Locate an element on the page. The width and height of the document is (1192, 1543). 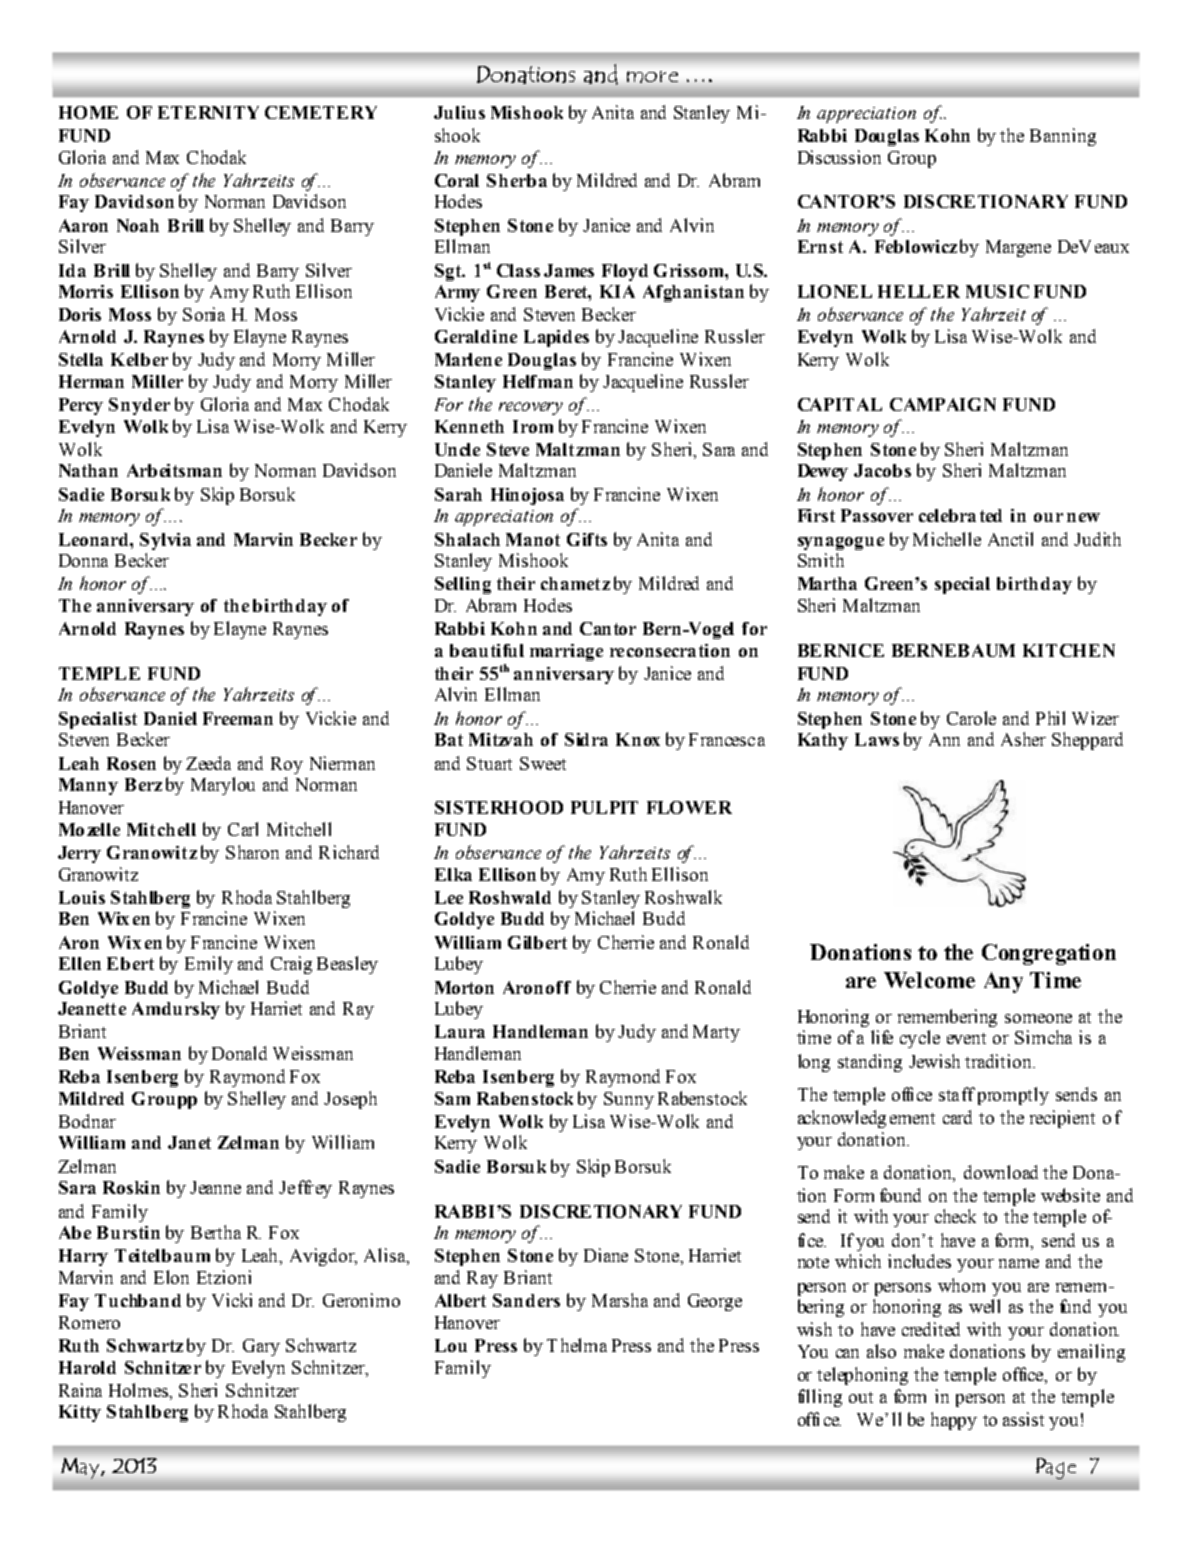
HOME is located at coordinates (88, 112).
